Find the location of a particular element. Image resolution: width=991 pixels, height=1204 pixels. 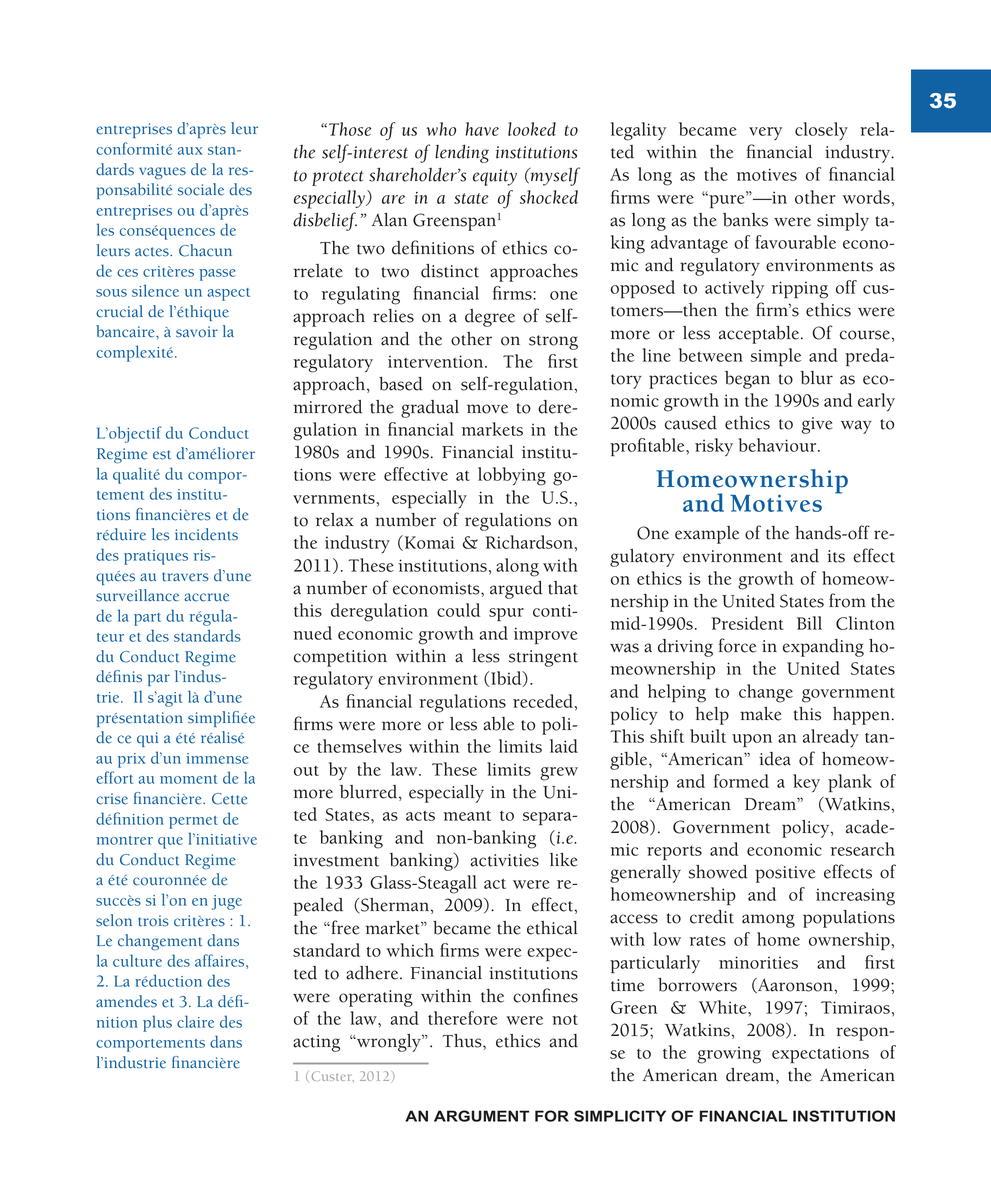

aux is located at coordinates (190, 151).
